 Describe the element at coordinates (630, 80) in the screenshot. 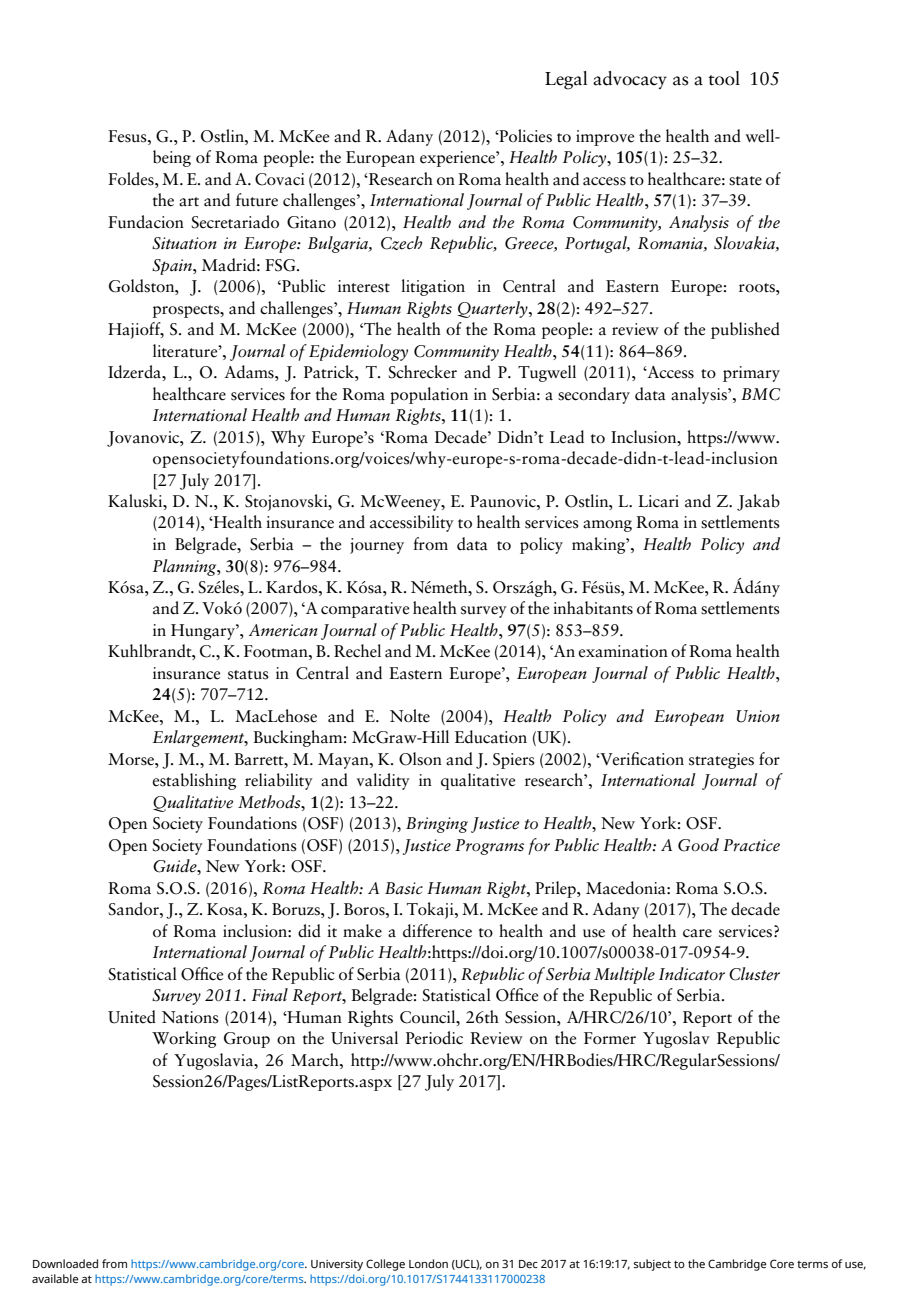

I see `advocacy` at that location.
